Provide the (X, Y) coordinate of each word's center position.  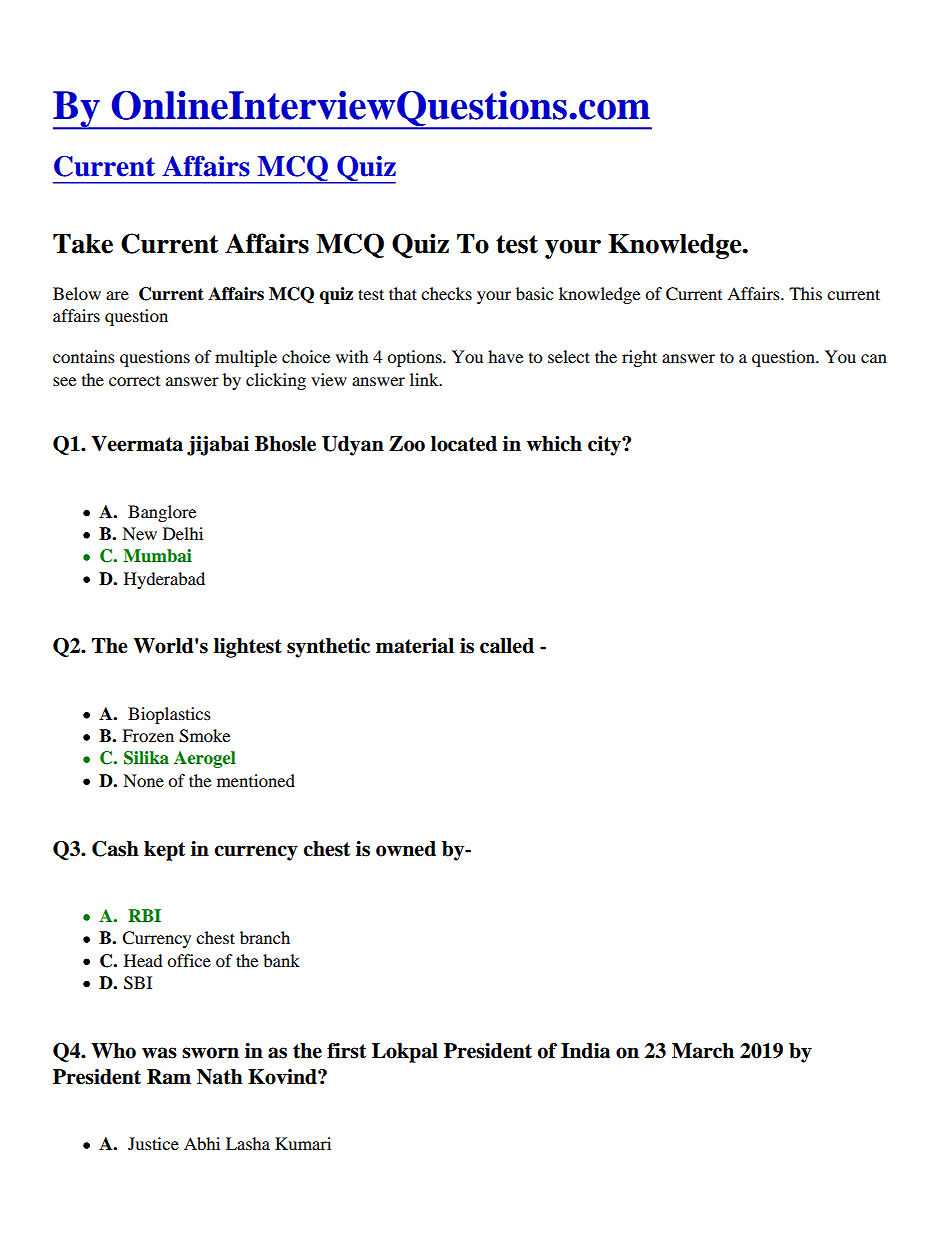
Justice (153, 1143)
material (415, 646)
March (703, 1051)
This (805, 293)
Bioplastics (169, 715)
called (507, 646)
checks (446, 293)
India (585, 1051)
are (117, 295)
